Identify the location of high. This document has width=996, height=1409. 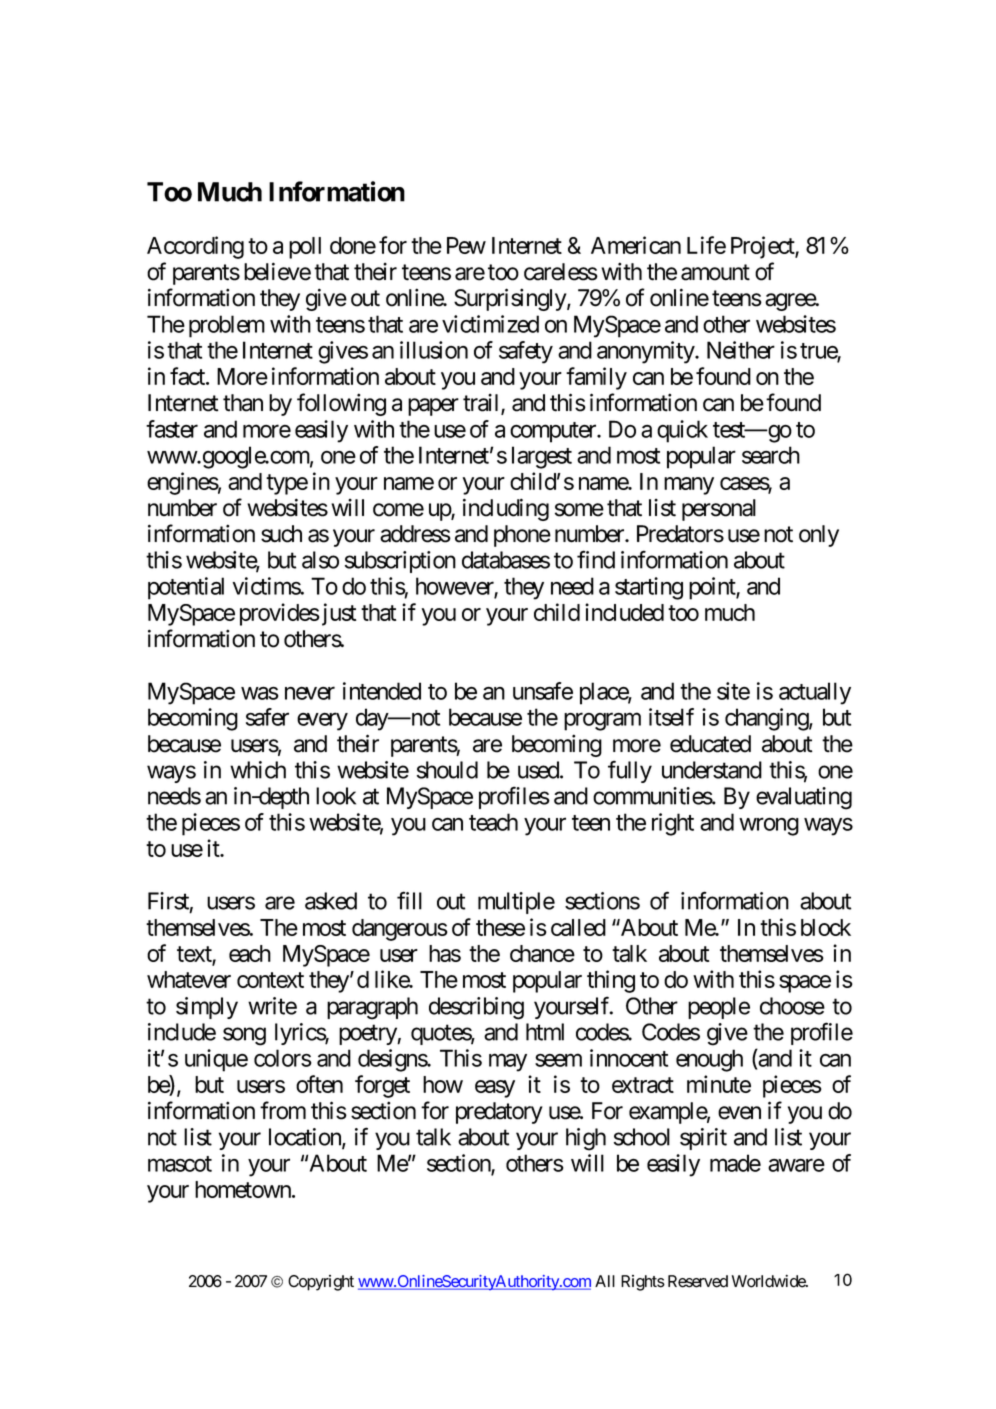
(586, 1139).
